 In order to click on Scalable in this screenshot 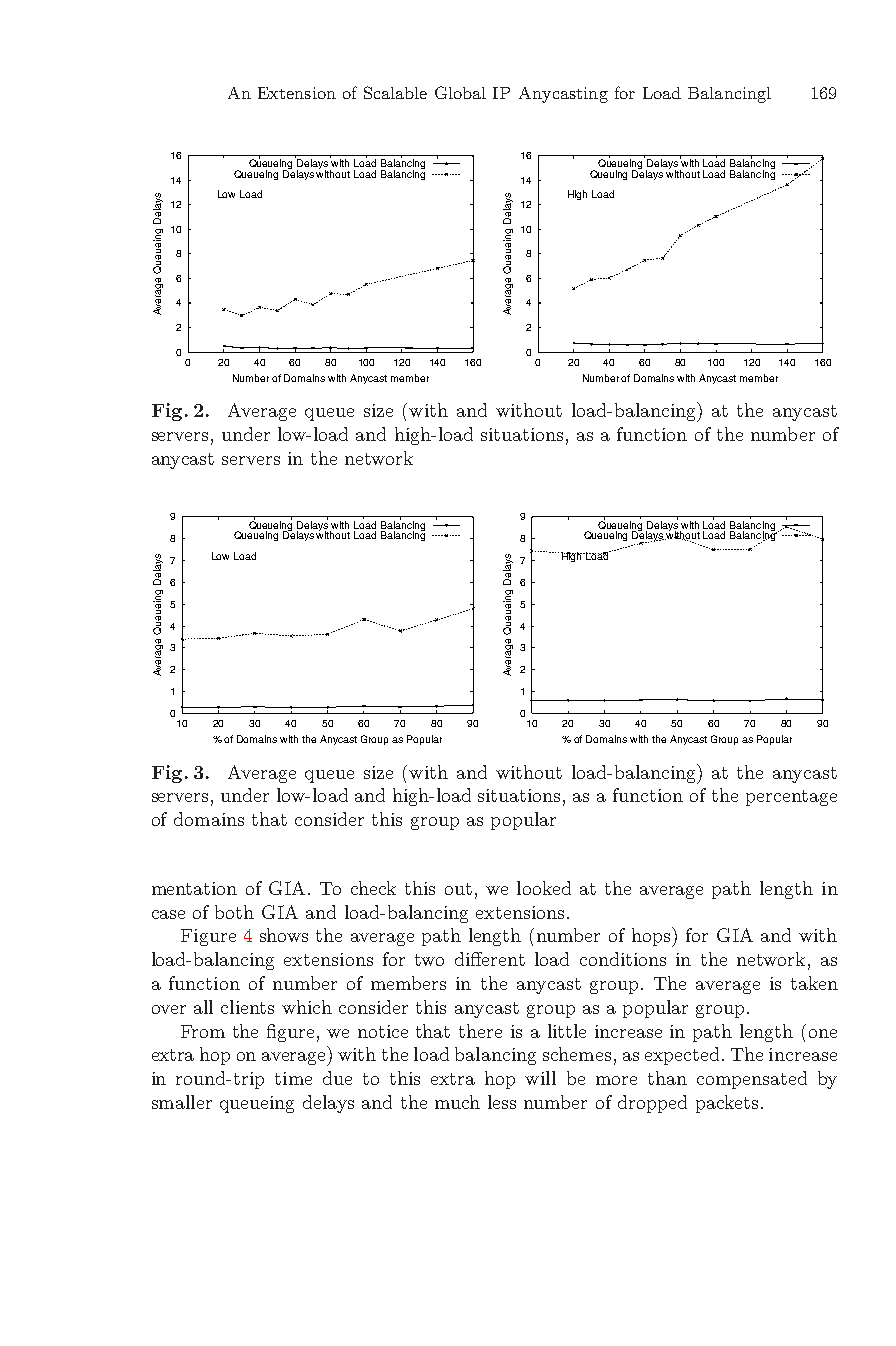, I will do `click(395, 92)`.
